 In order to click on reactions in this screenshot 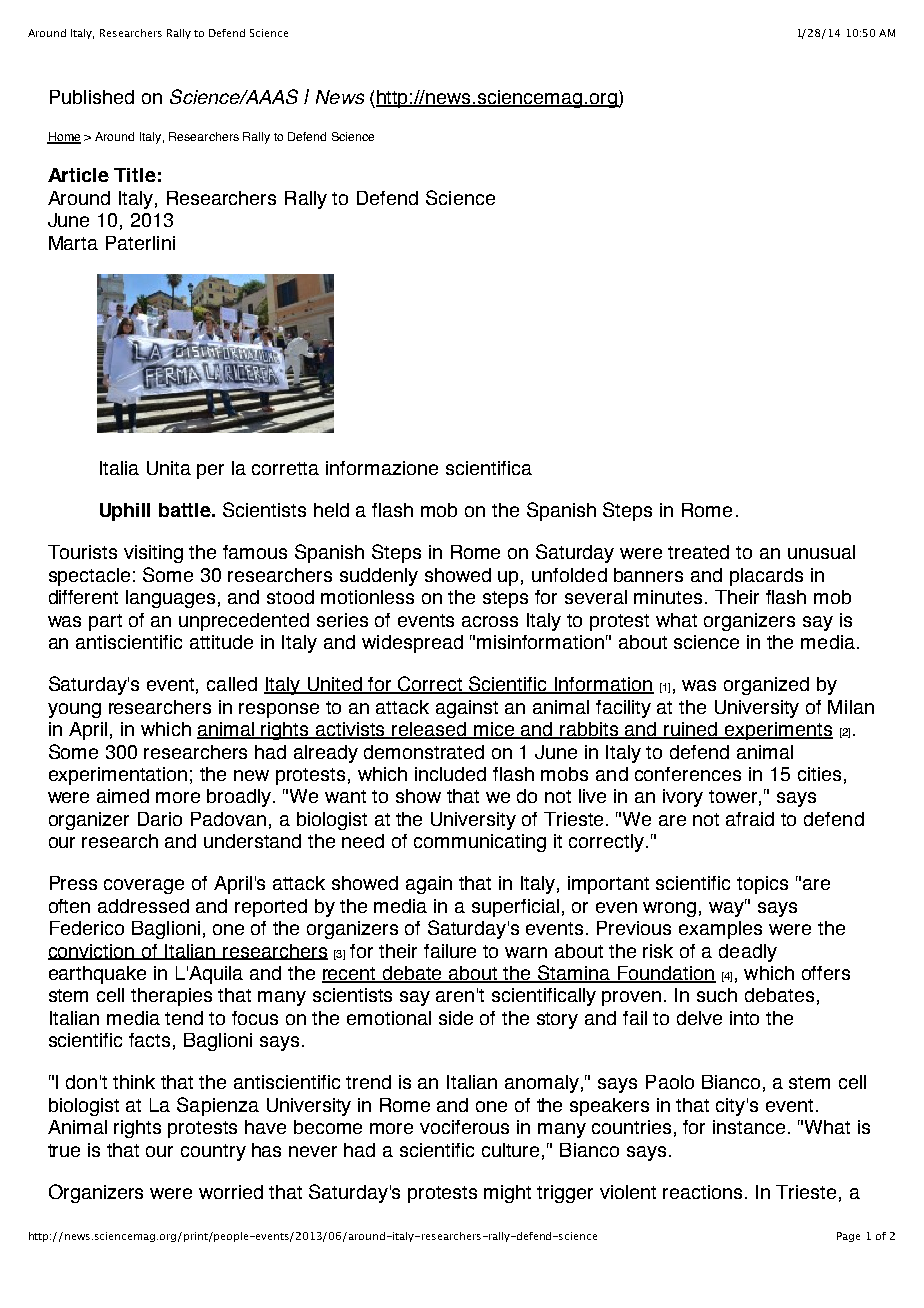, I will do `click(704, 1192)`.
